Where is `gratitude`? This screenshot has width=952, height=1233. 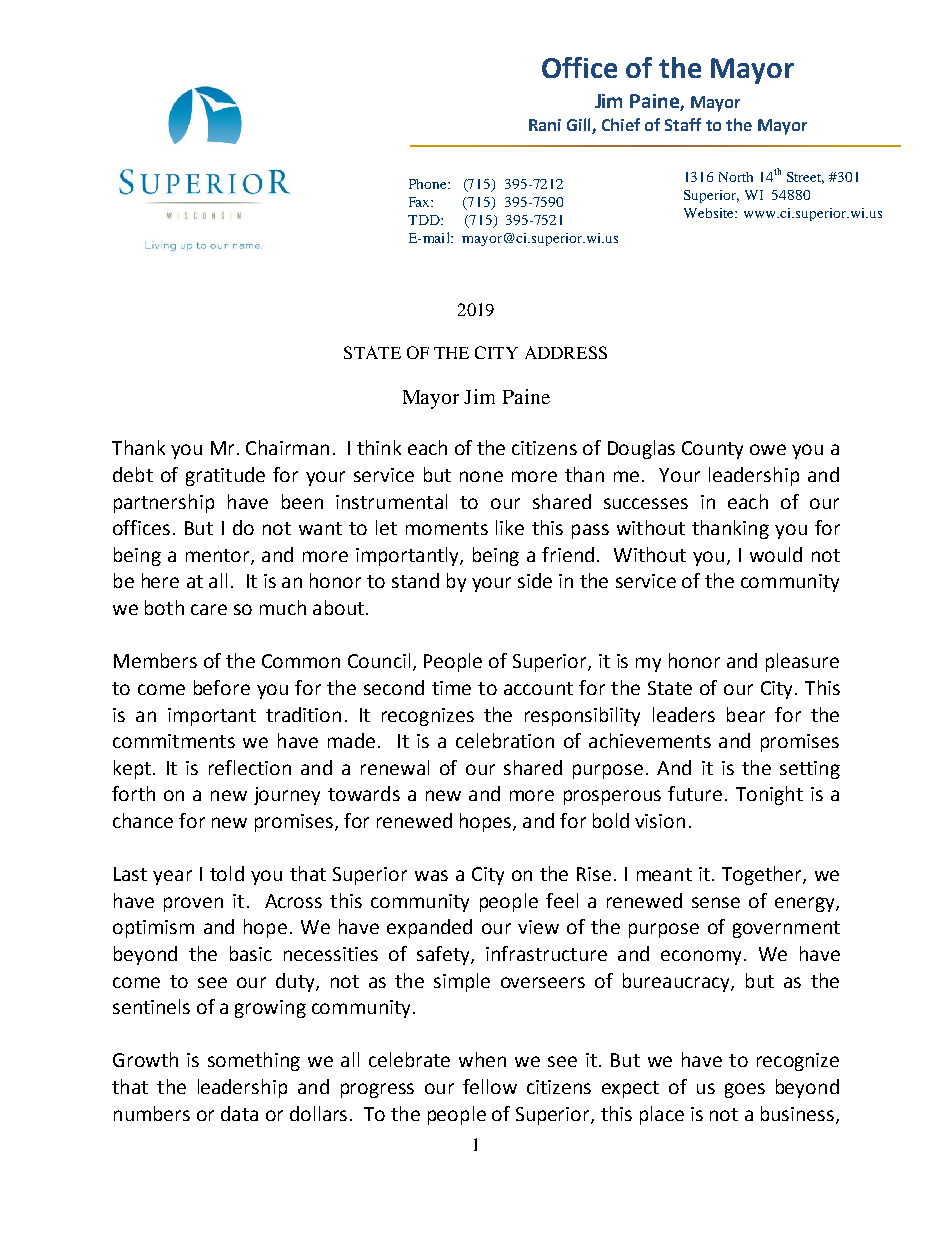
gratitude is located at coordinates (225, 476).
